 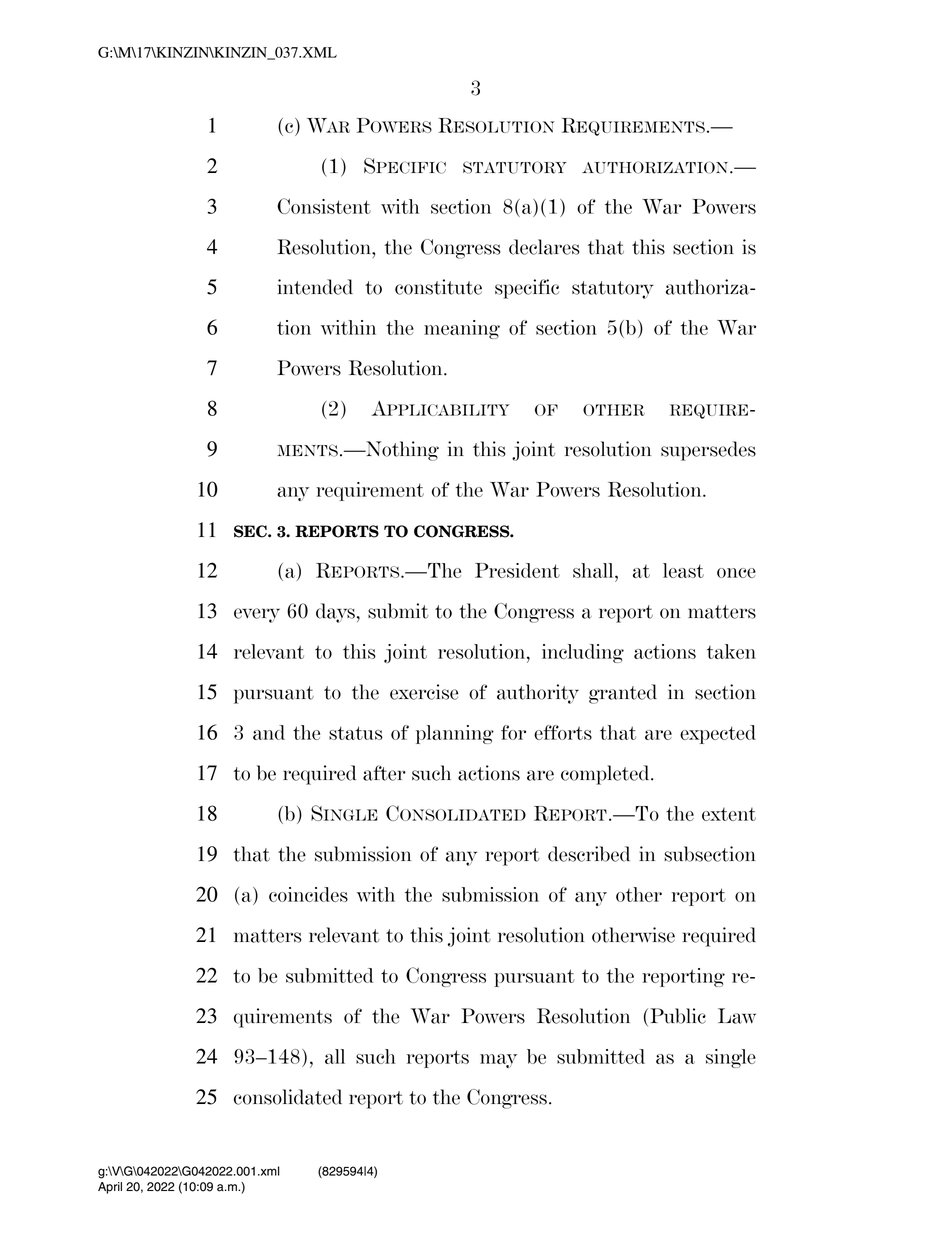 I want to click on constitute, so click(x=438, y=287).
